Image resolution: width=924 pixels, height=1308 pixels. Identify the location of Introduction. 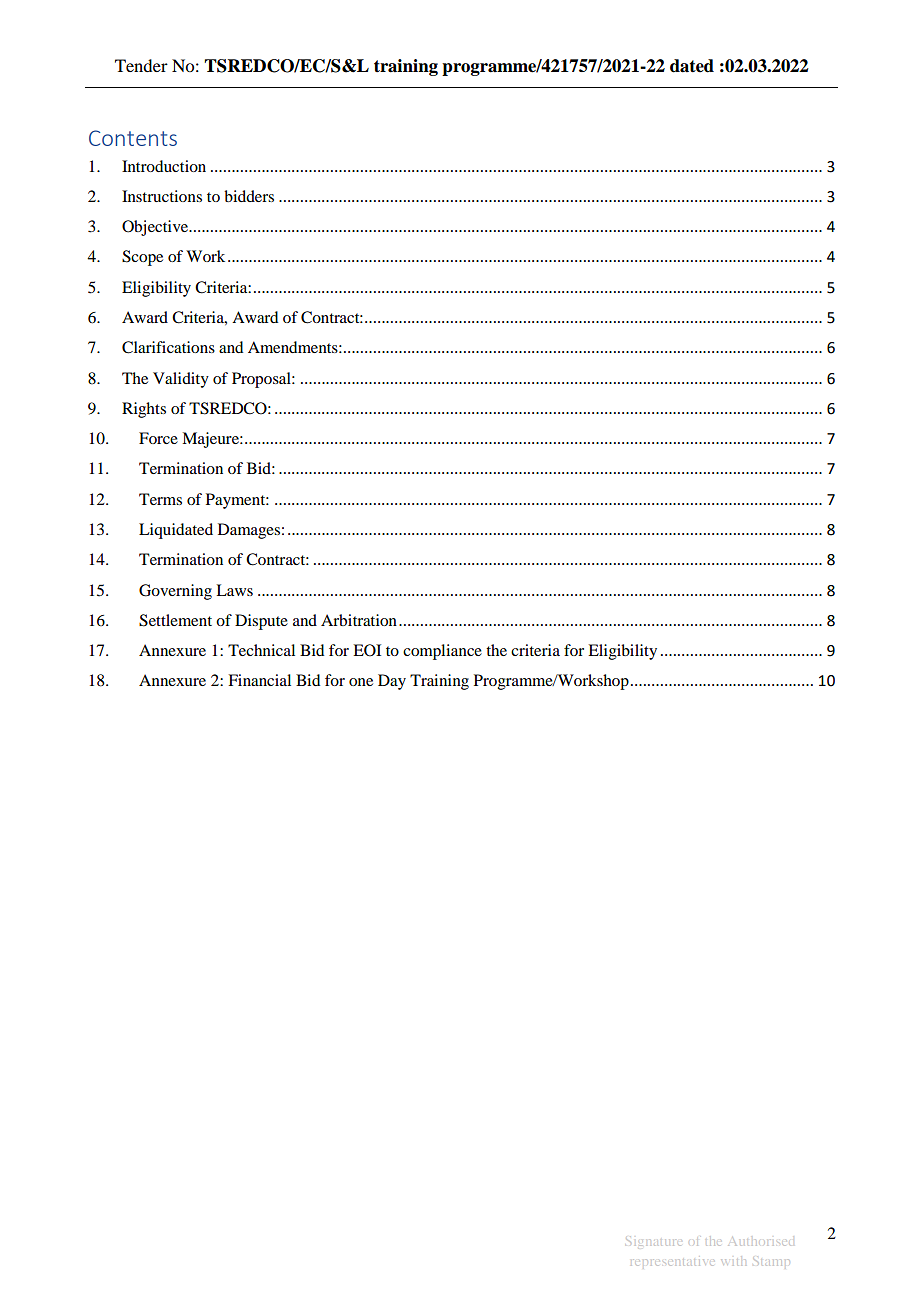
(164, 166).
